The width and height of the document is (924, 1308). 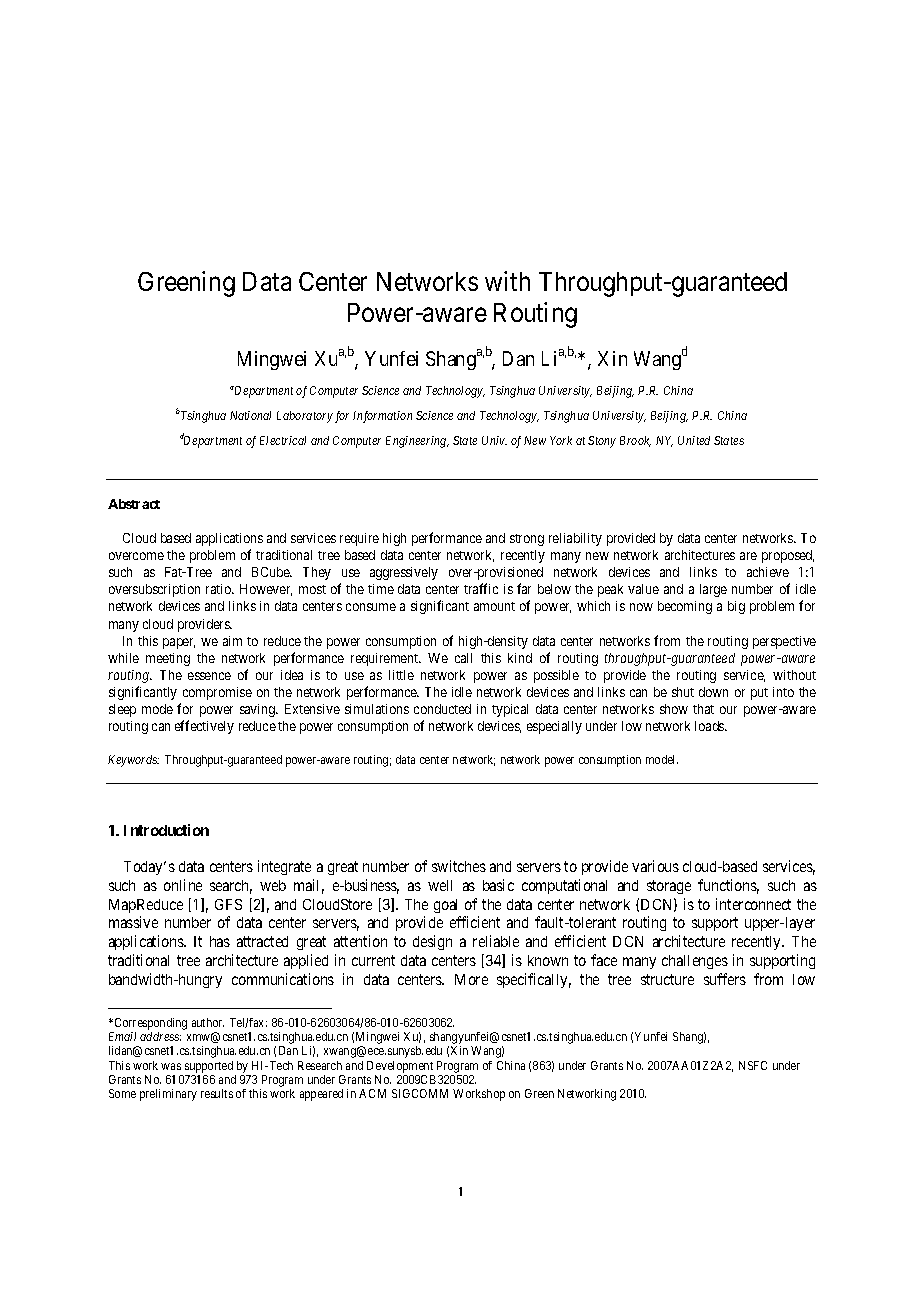 I want to click on goal, so click(x=445, y=906).
